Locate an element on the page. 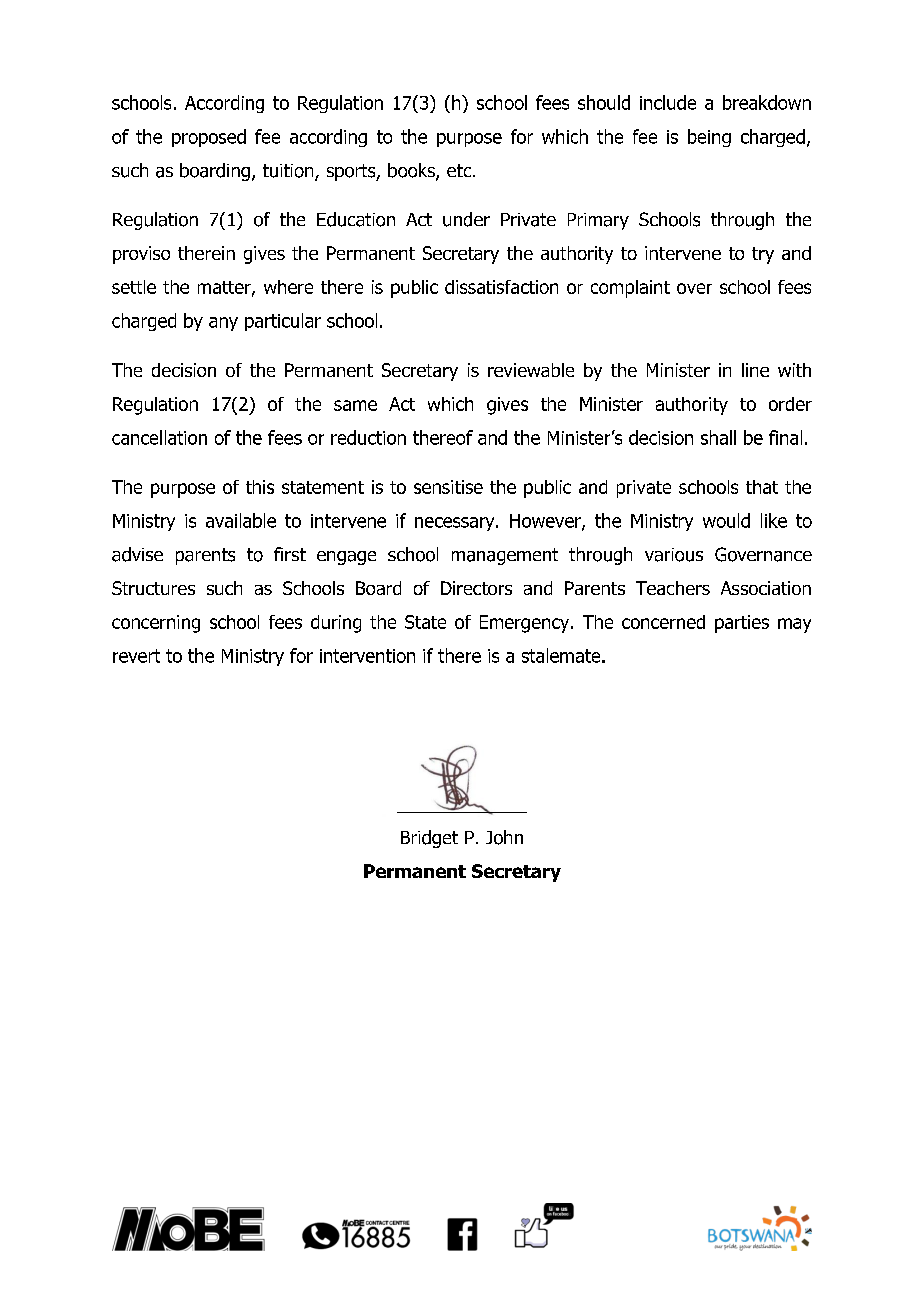 Image resolution: width=924 pixels, height=1308 pixels. being is located at coordinates (709, 138).
